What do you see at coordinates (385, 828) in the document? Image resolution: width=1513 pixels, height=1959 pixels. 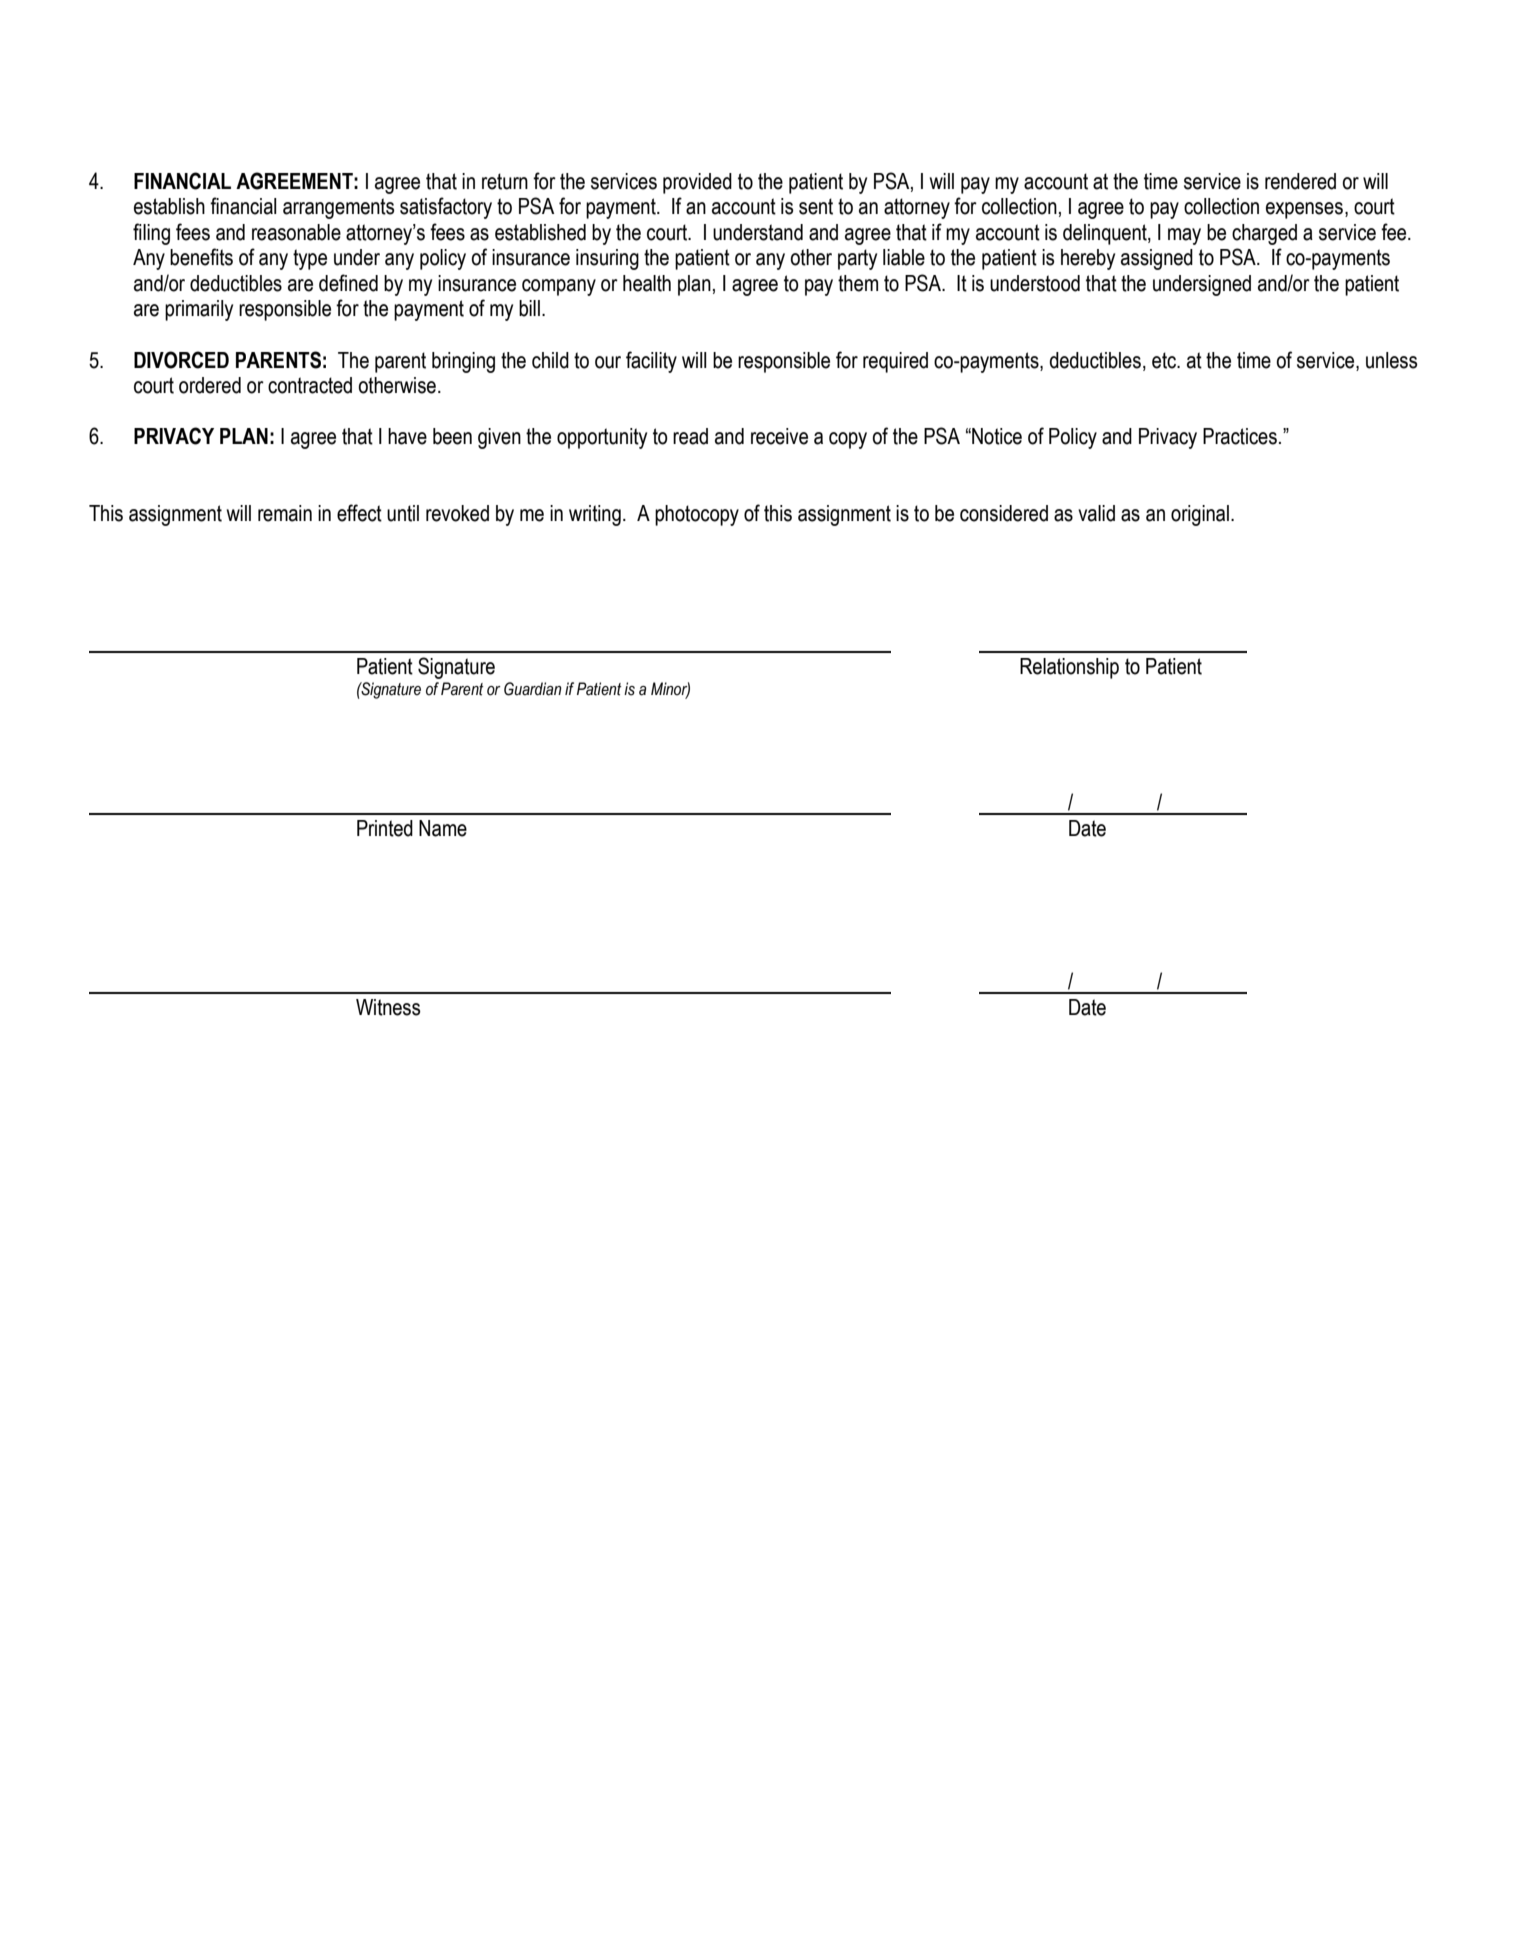 I see `Printed` at bounding box center [385, 828].
